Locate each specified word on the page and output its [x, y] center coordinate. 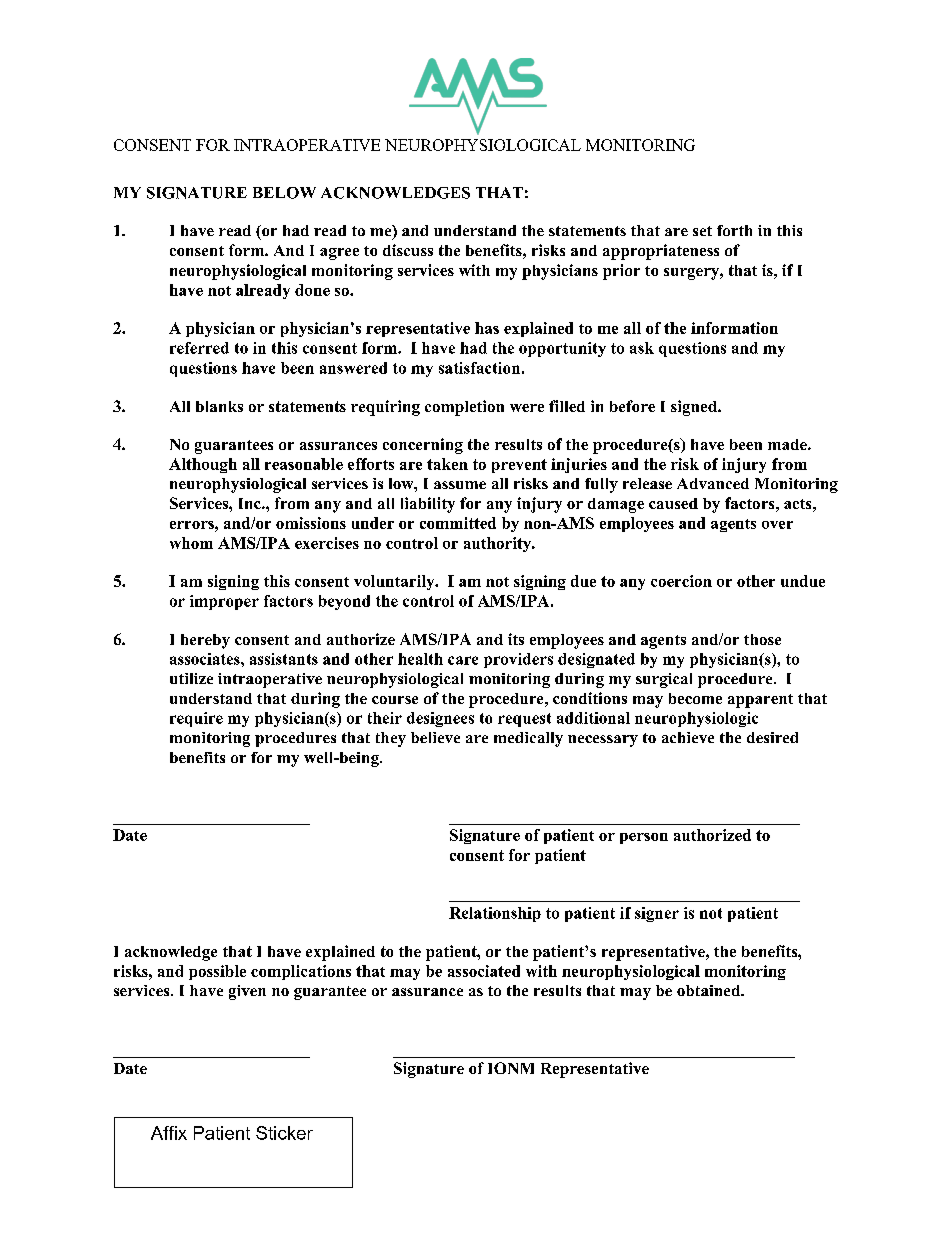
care [463, 660]
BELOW [284, 193]
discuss [408, 250]
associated [484, 971]
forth [734, 230]
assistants [284, 659]
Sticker [284, 1133]
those [762, 639]
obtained [710, 990]
